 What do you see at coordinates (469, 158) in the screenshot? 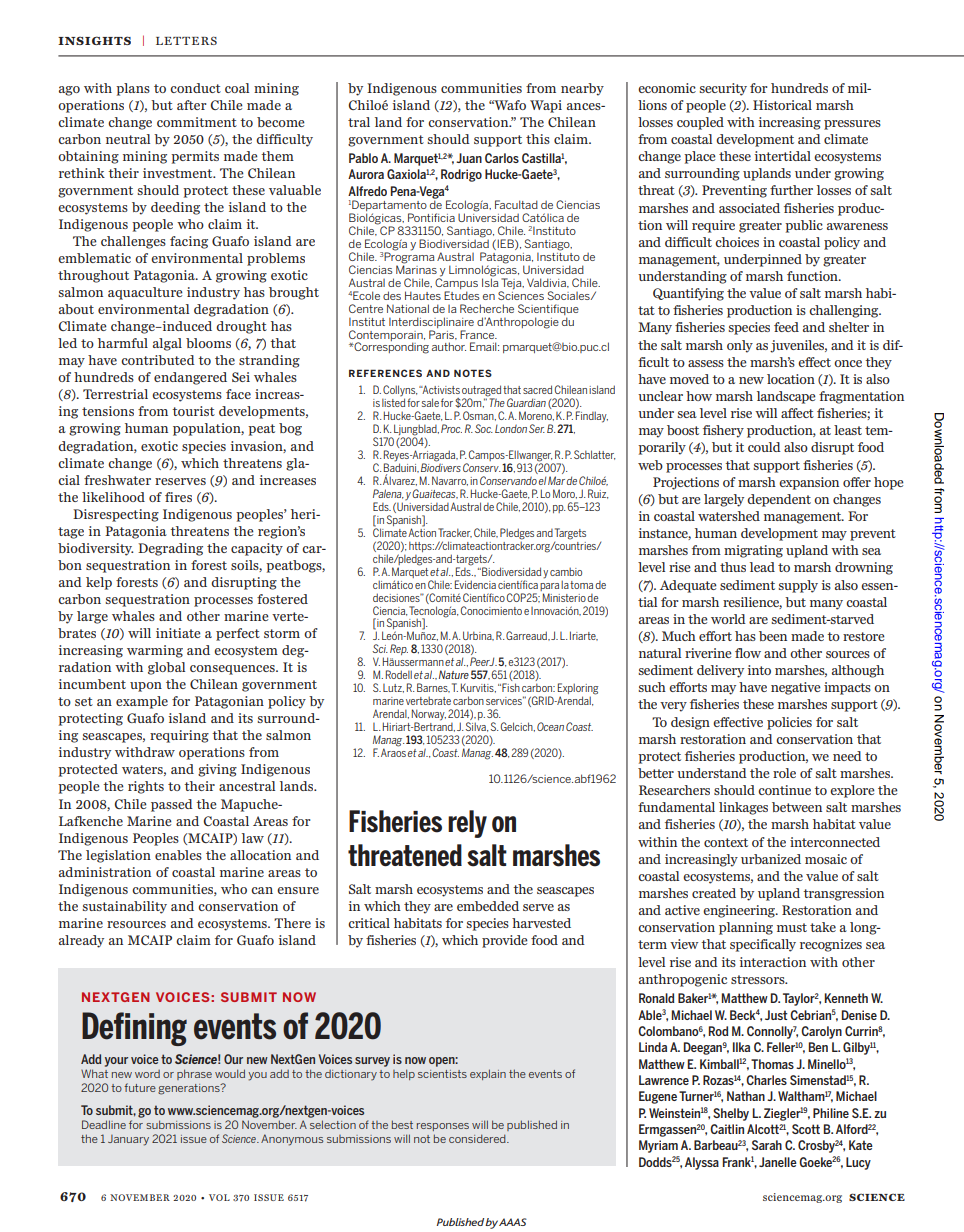
I see `Juan` at bounding box center [469, 158].
